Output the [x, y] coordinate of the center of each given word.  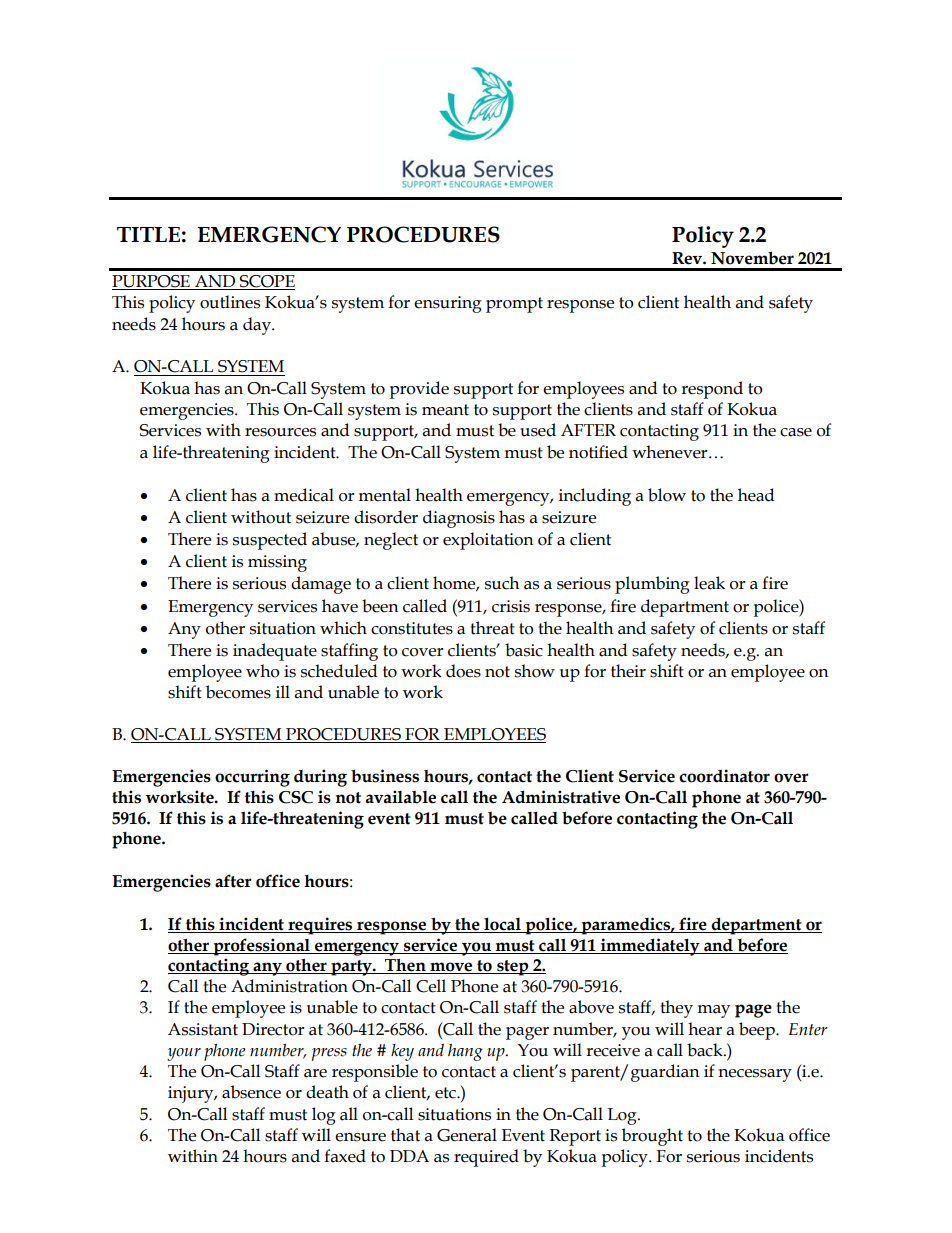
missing [277, 563]
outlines [230, 302]
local [502, 924]
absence [251, 1092]
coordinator [724, 776]
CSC [296, 797]
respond [712, 390]
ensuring [448, 304]
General [467, 1135]
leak [709, 583]
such [502, 583]
